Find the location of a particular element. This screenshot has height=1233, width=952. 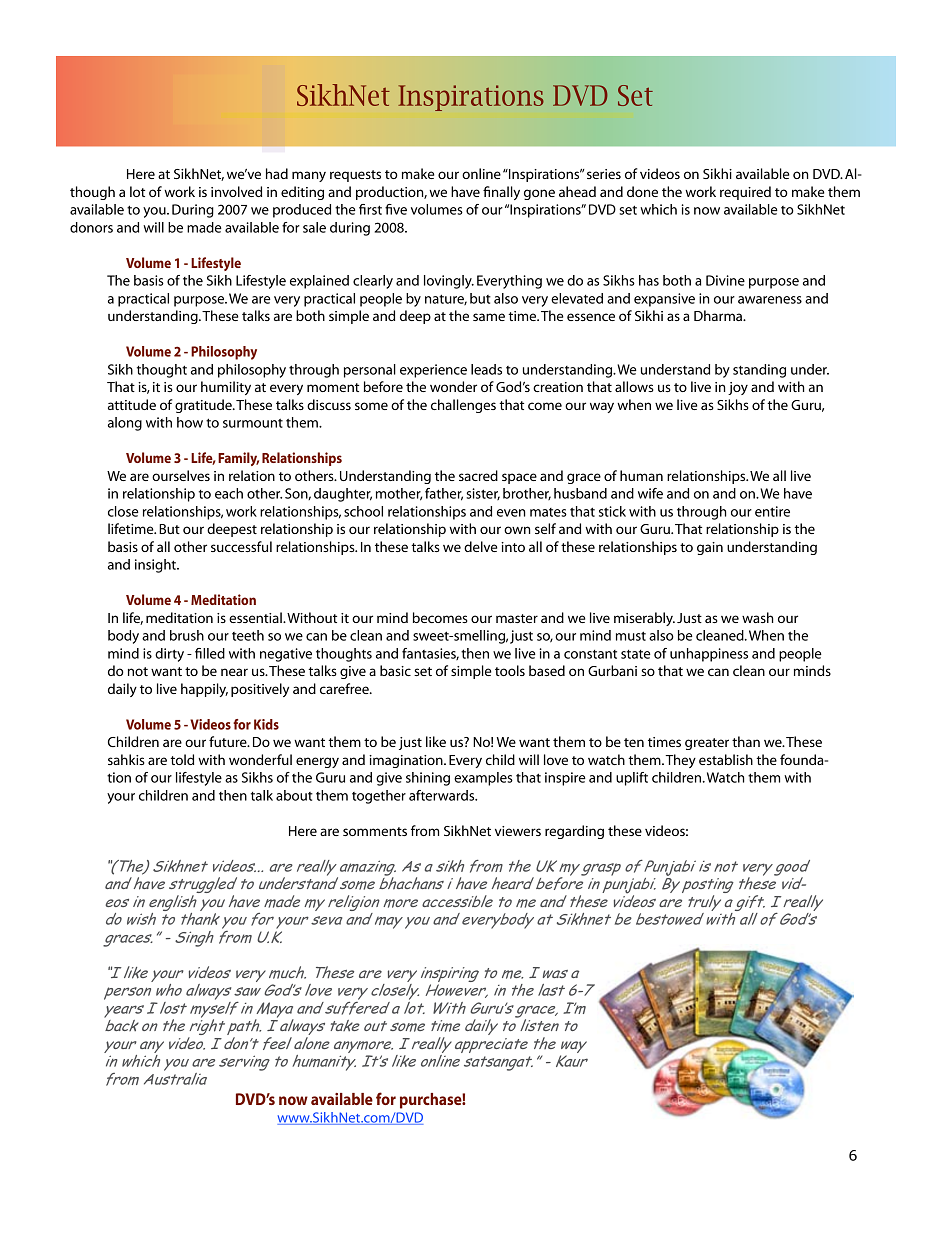

afterwards is located at coordinates (443, 795).
